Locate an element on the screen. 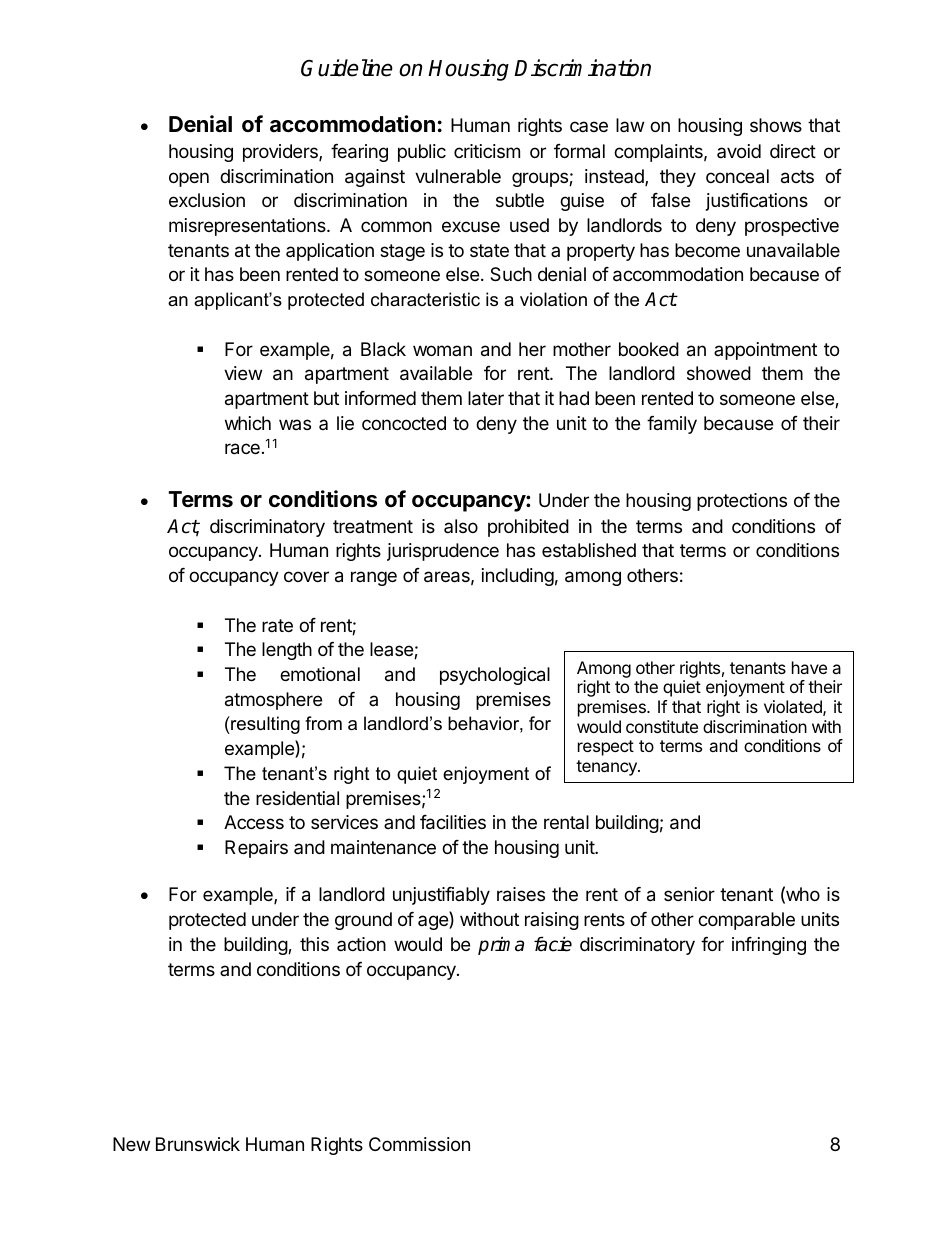 This screenshot has width=952, height=1233. woman is located at coordinates (442, 350).
